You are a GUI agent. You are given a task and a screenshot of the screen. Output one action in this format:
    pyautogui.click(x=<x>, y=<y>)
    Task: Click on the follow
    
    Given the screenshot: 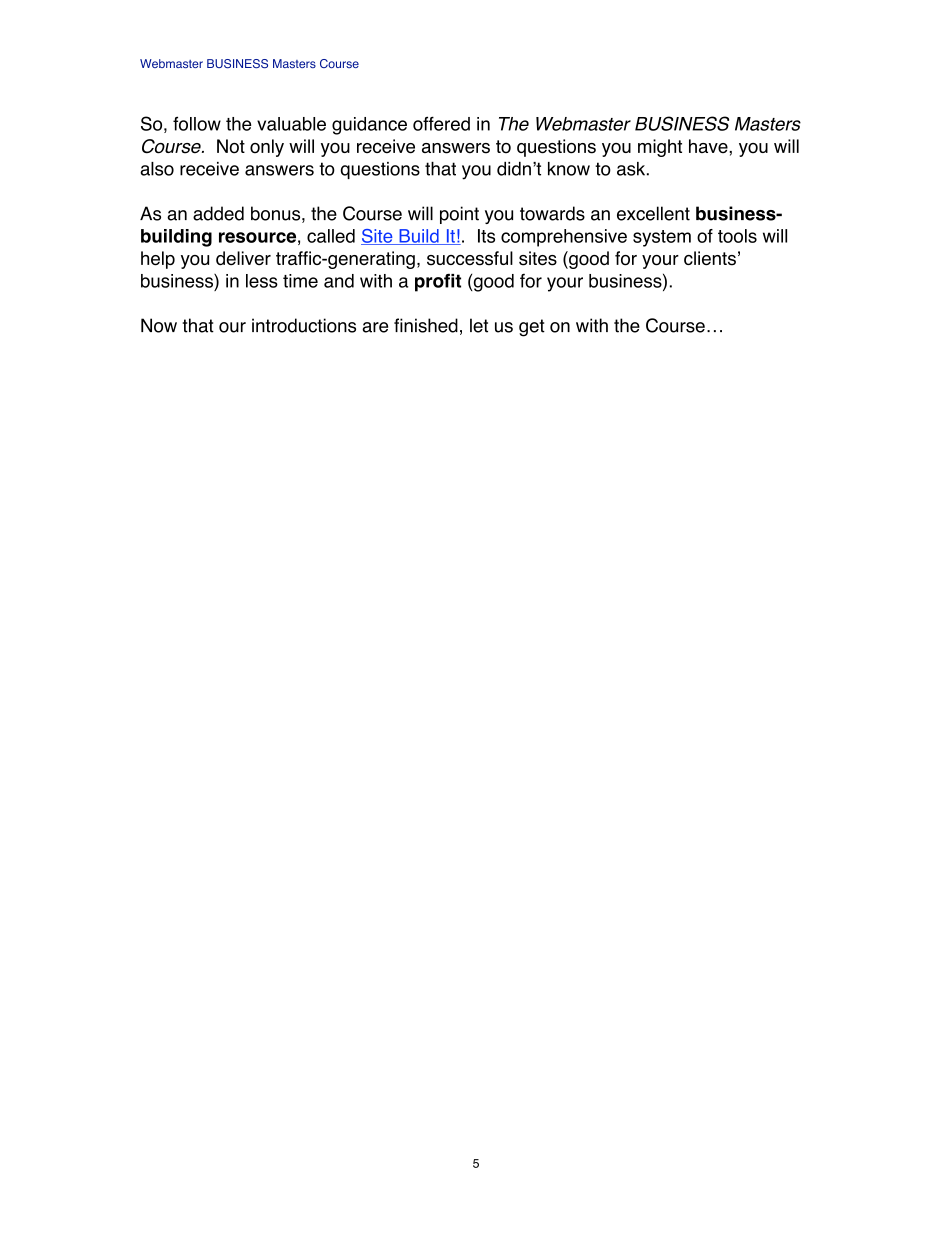 What is the action you would take?
    pyautogui.click(x=197, y=123)
